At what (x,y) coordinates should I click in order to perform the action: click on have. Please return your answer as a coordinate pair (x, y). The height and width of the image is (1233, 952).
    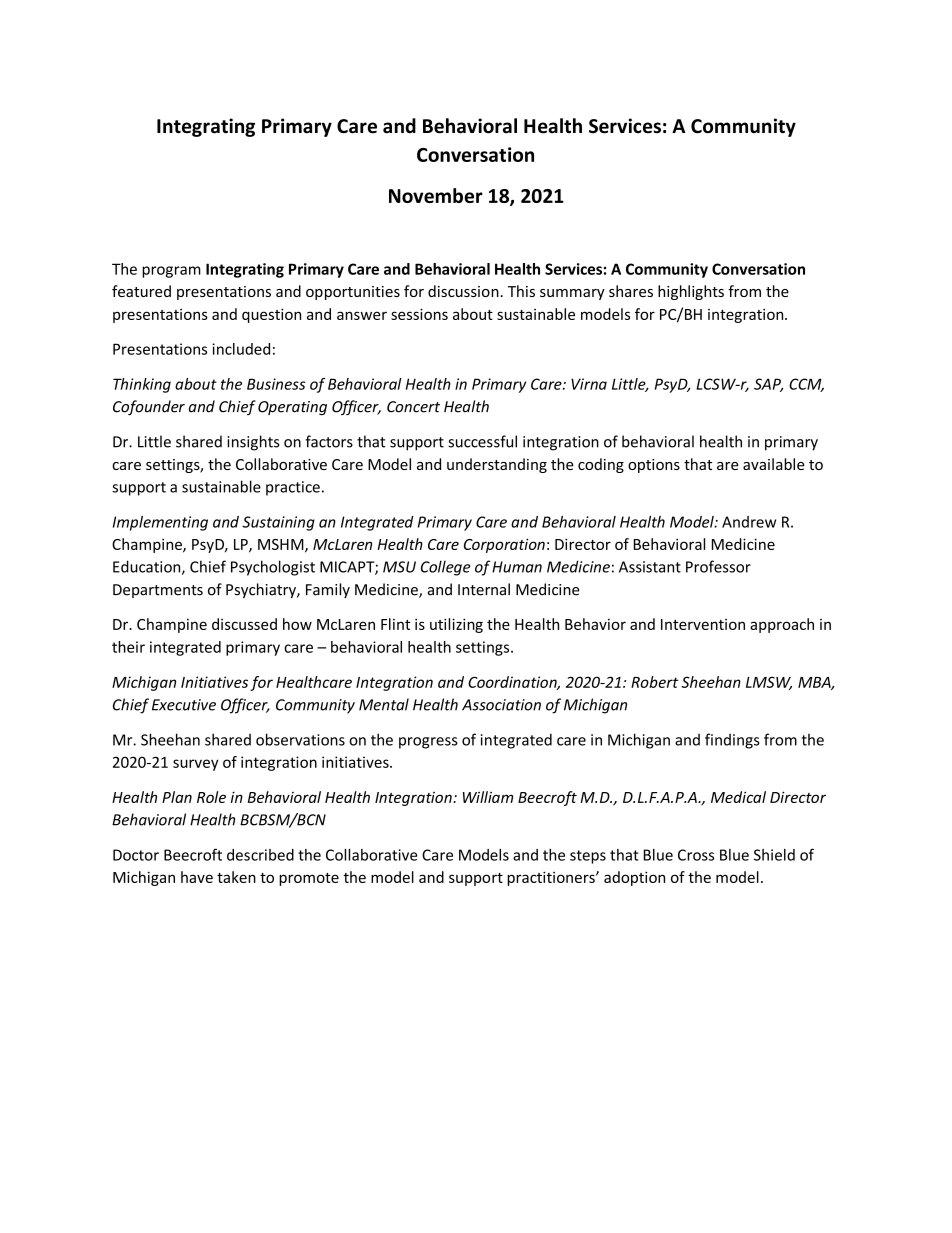
    Looking at the image, I should click on (197, 877).
